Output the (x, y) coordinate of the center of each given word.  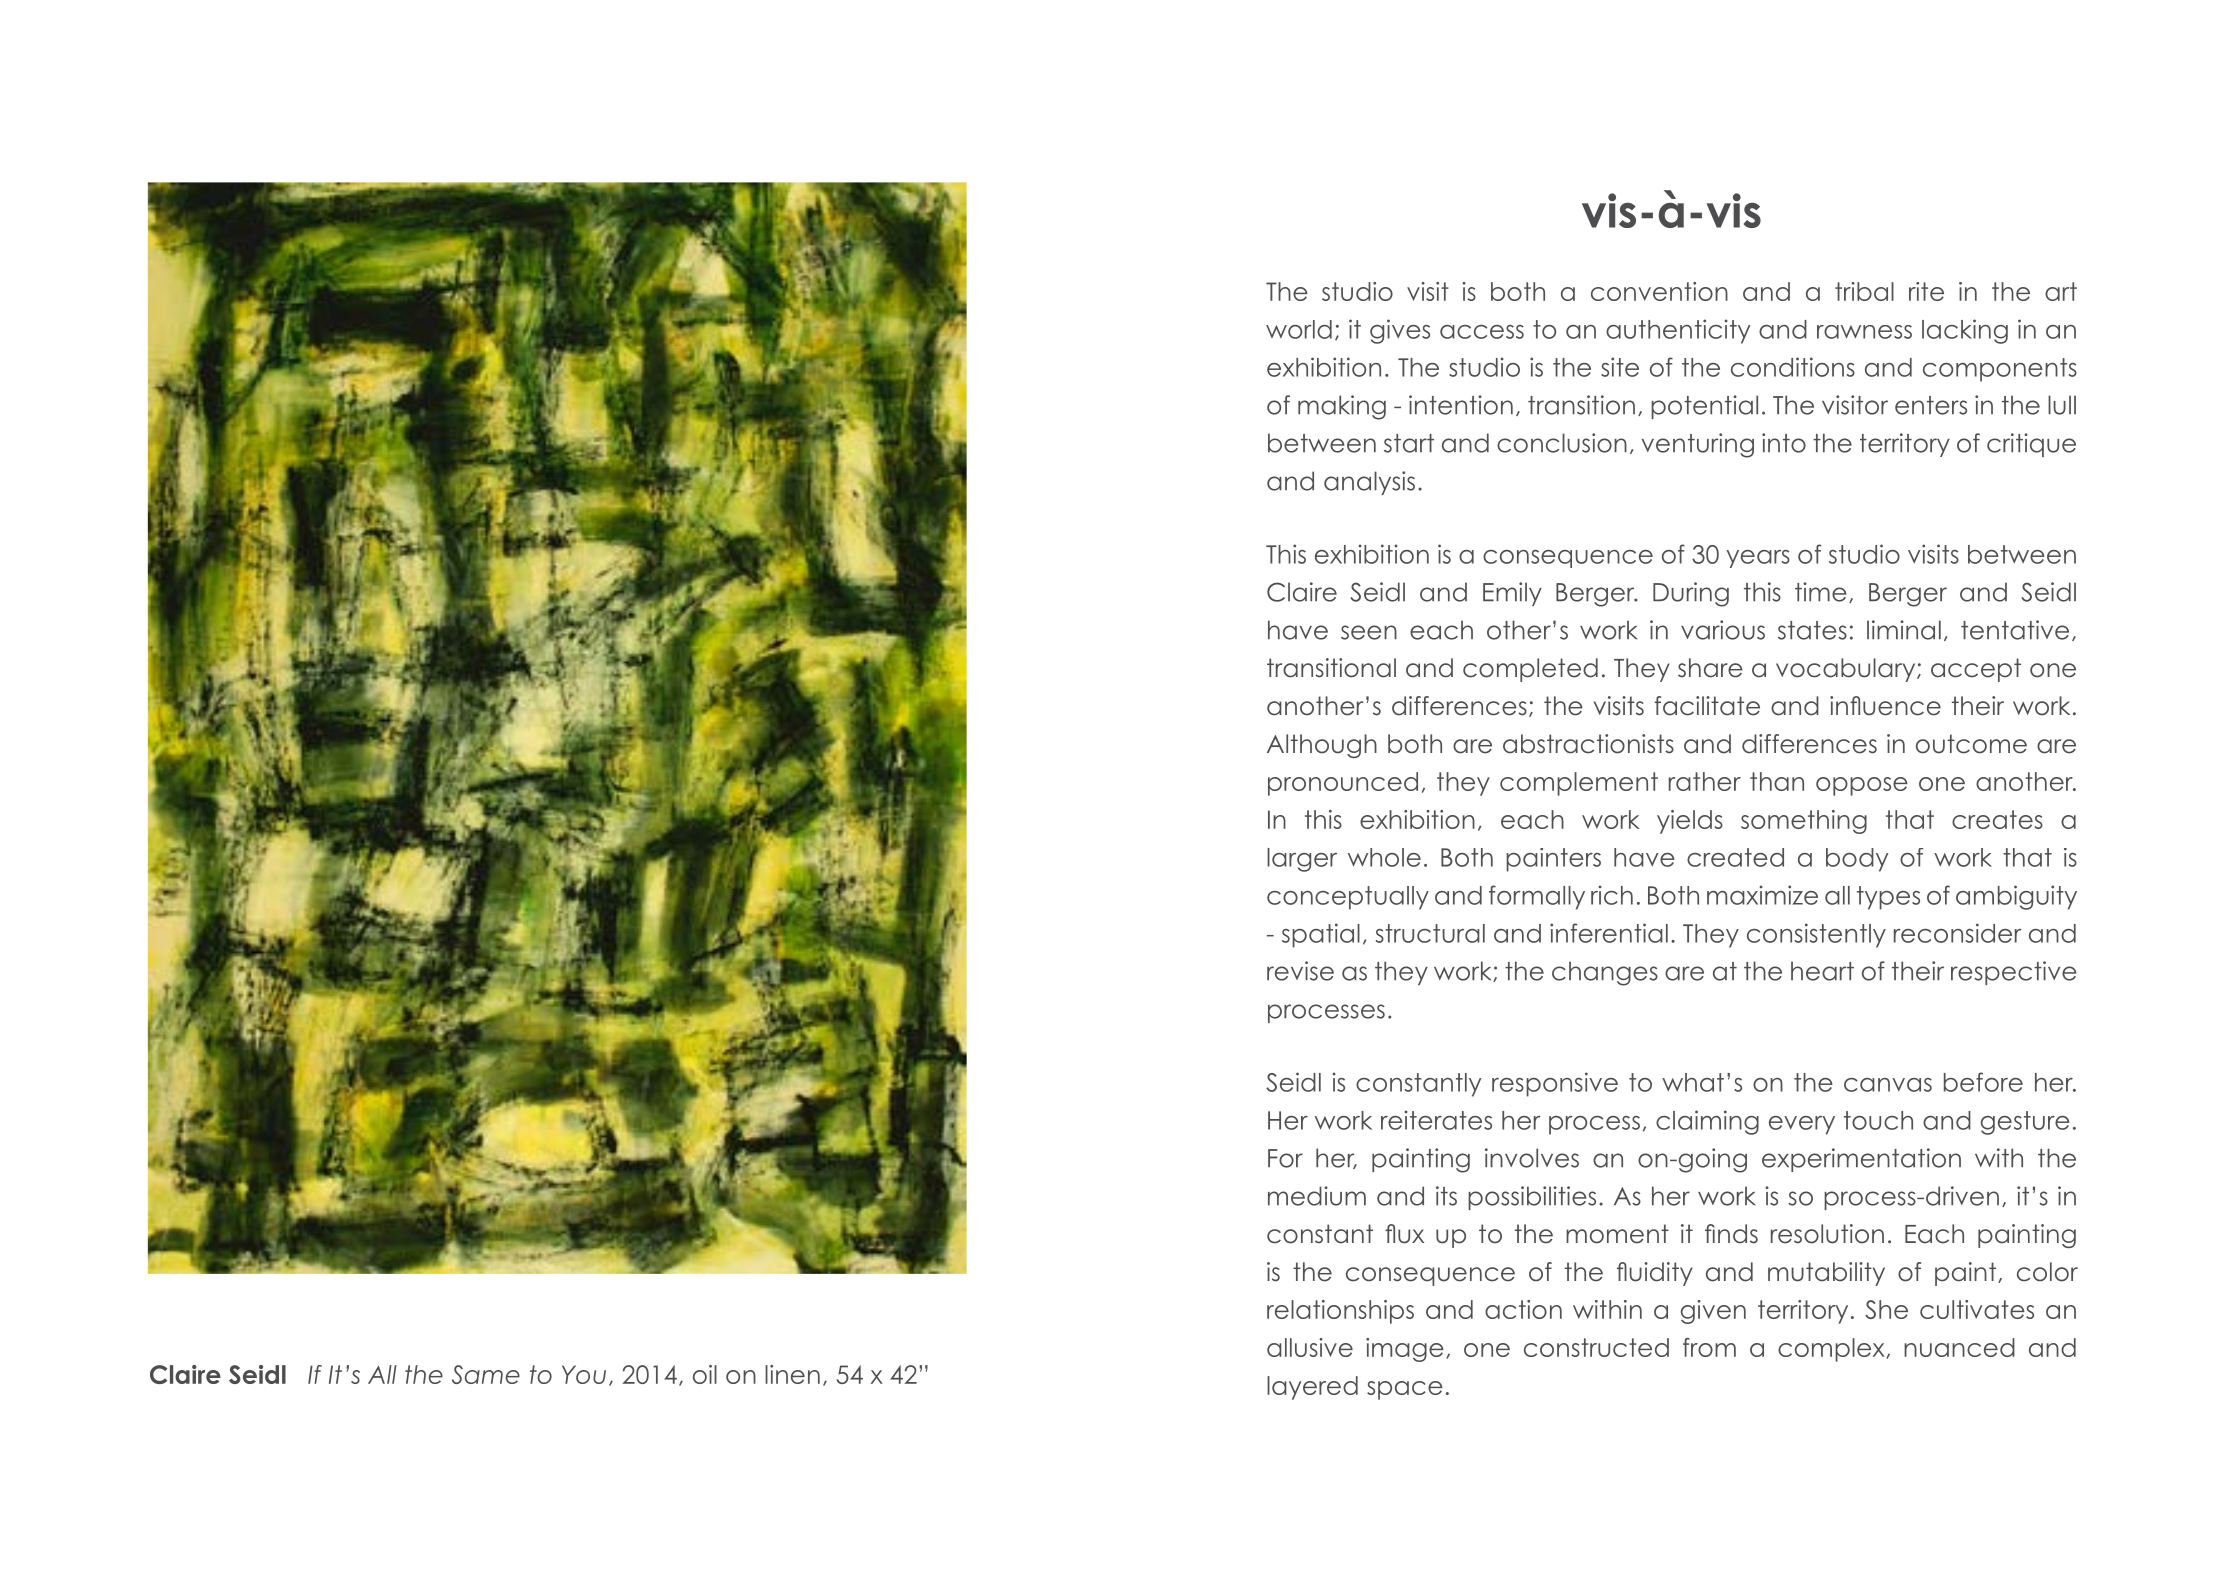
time (1820, 592)
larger (1302, 860)
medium (1317, 1196)
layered (1312, 1388)
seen (1369, 632)
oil (705, 1374)
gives (1400, 331)
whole (1384, 857)
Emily (1512, 594)
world (1299, 329)
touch (1878, 1120)
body (1857, 860)
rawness (1864, 332)
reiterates (1436, 1120)
